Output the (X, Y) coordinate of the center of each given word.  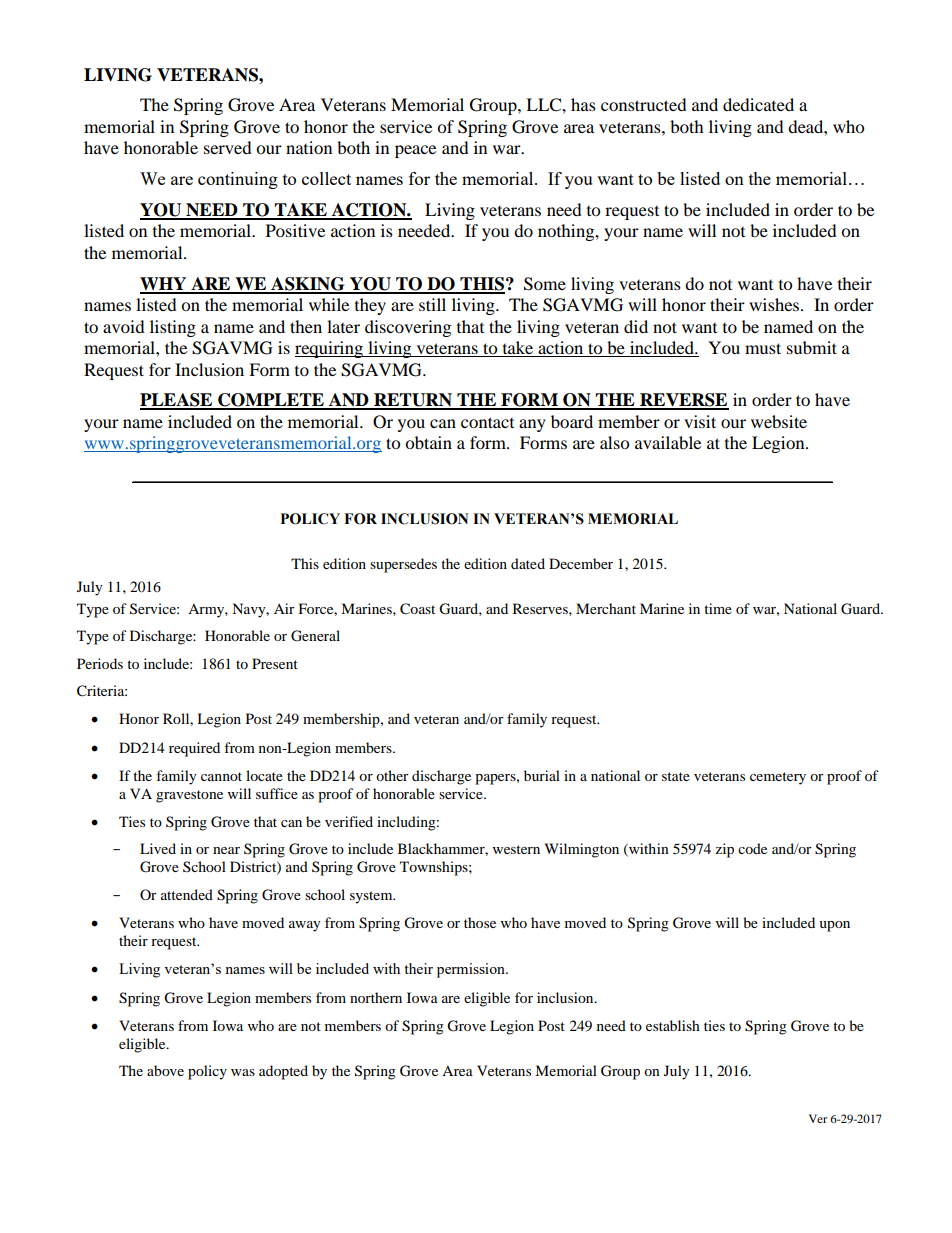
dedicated (758, 104)
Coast (417, 609)
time (718, 608)
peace (415, 151)
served (228, 147)
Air (284, 608)
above (165, 1070)
